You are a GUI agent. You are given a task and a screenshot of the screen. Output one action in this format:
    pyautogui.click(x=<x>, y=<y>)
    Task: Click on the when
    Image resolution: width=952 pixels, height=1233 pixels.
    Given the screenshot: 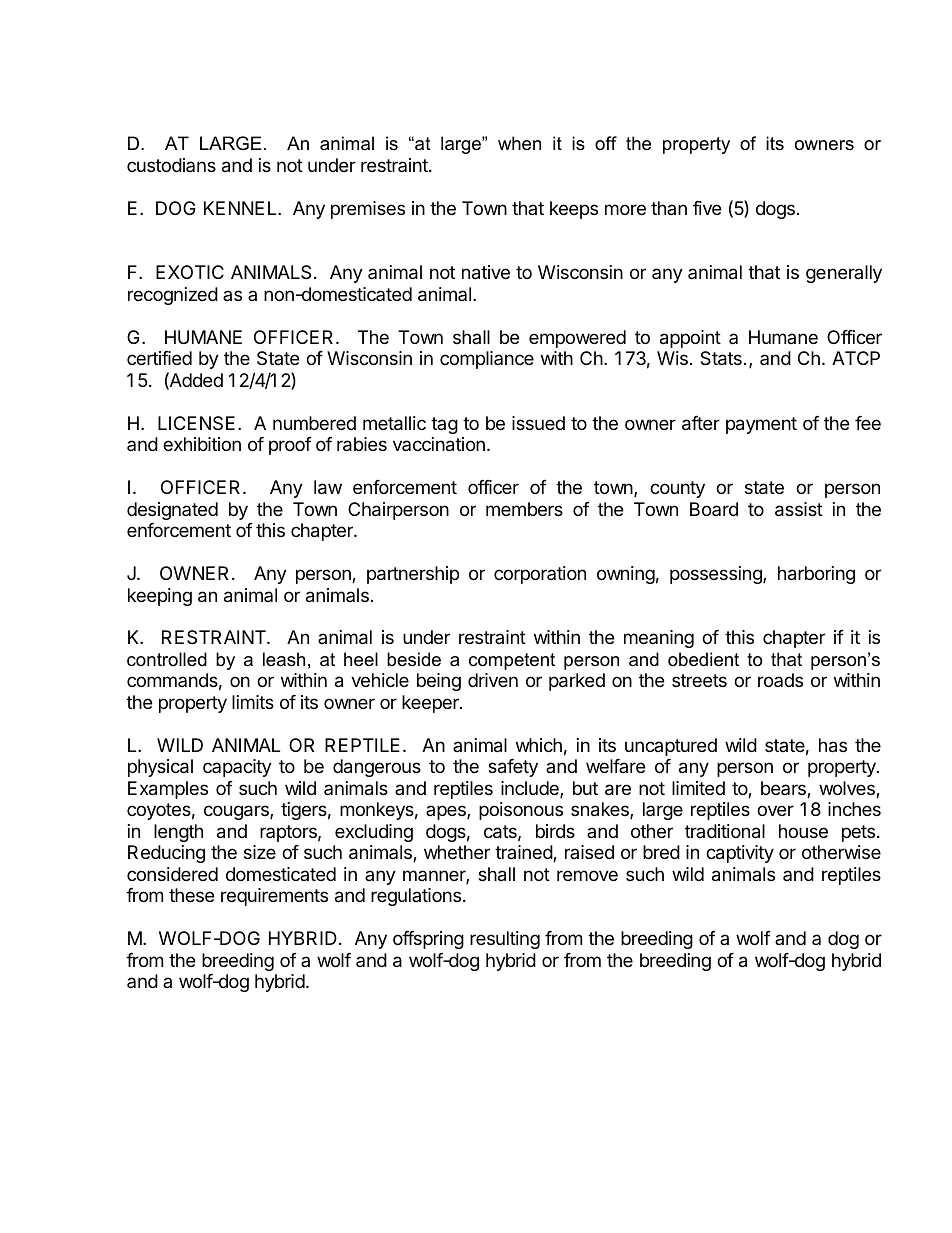 What is the action you would take?
    pyautogui.click(x=519, y=143)
